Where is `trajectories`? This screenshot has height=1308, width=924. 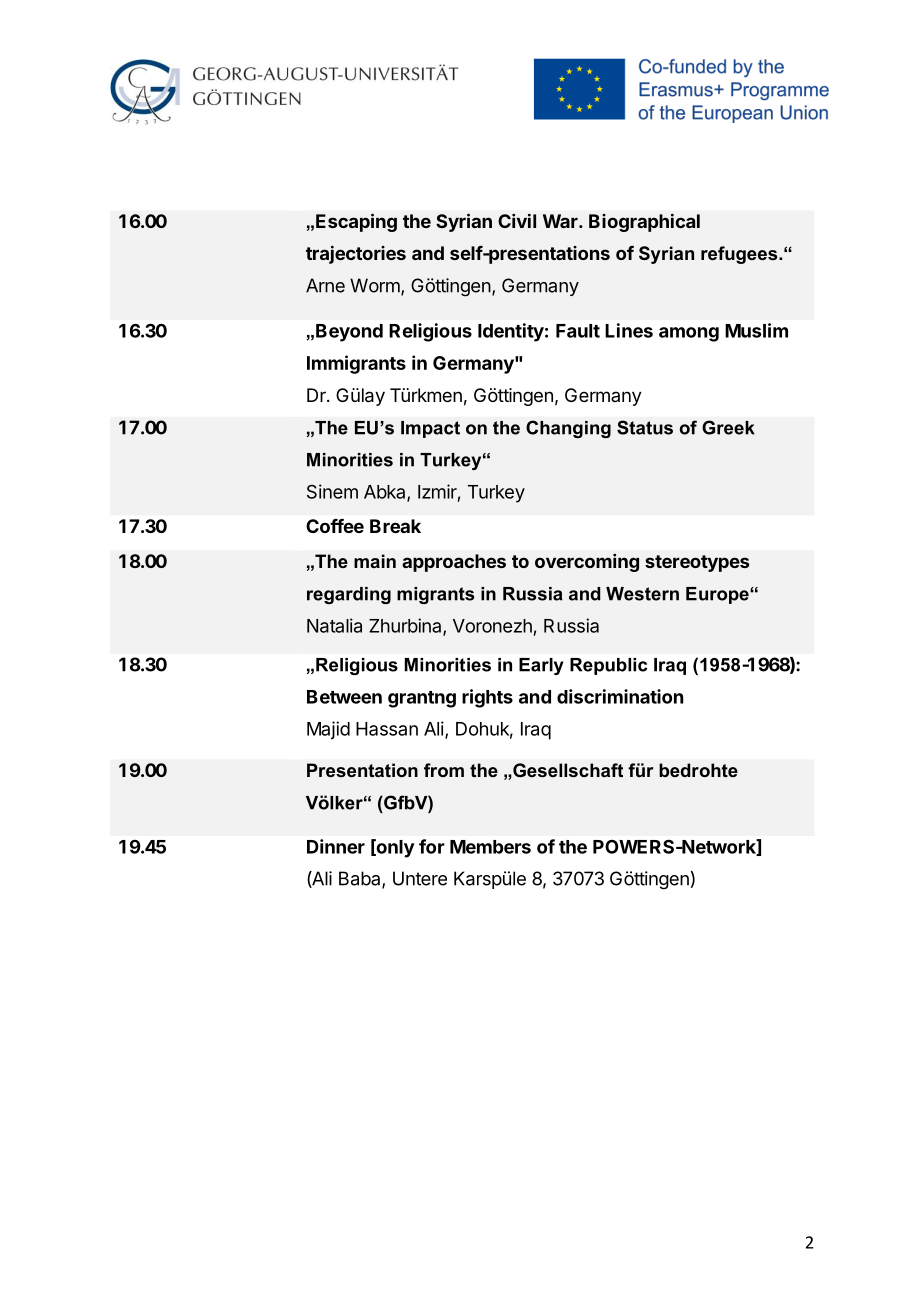
trajectories is located at coordinates (356, 255).
